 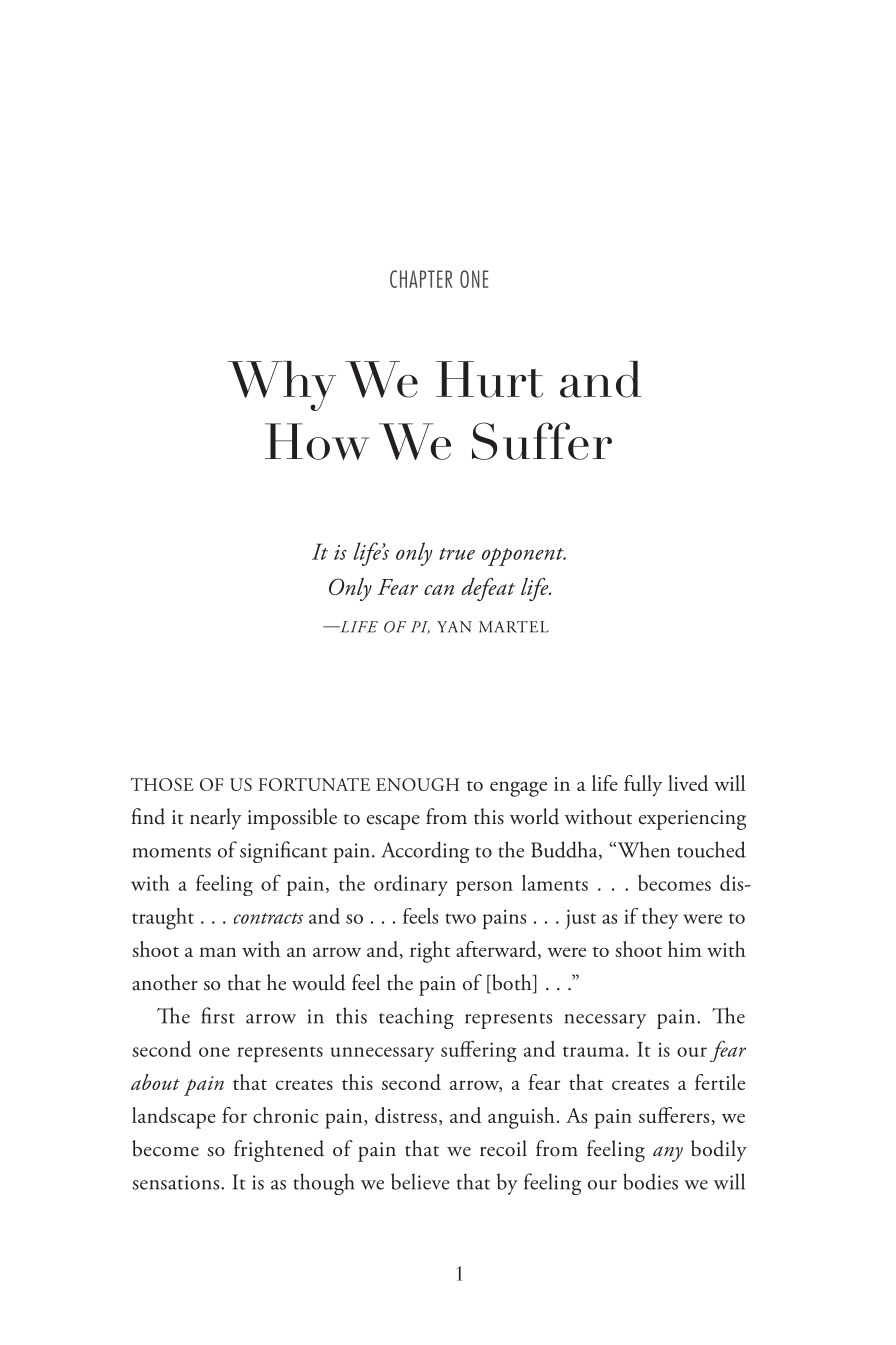 I want to click on enough, so click(x=417, y=784).
